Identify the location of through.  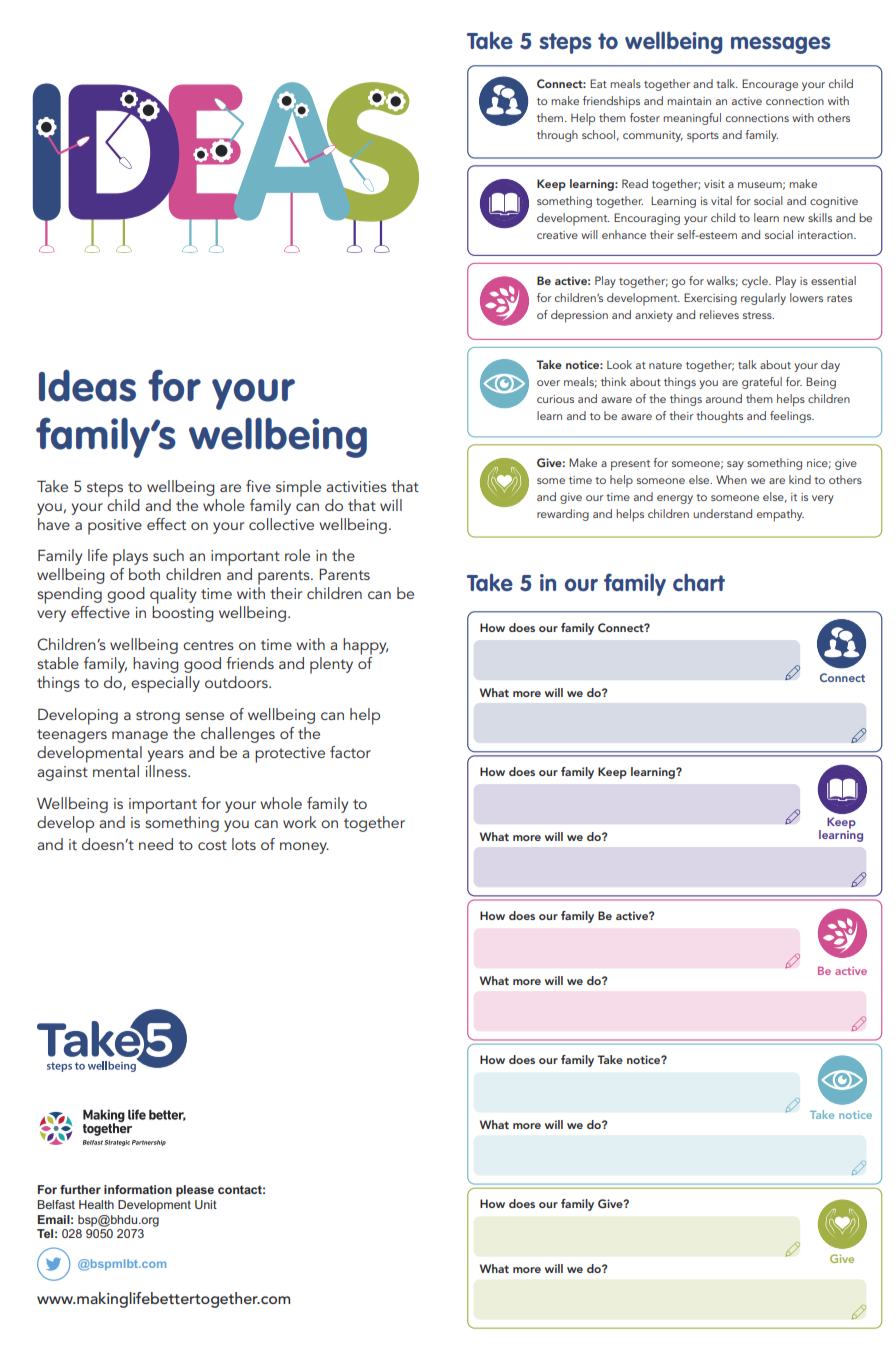
(557, 136).
